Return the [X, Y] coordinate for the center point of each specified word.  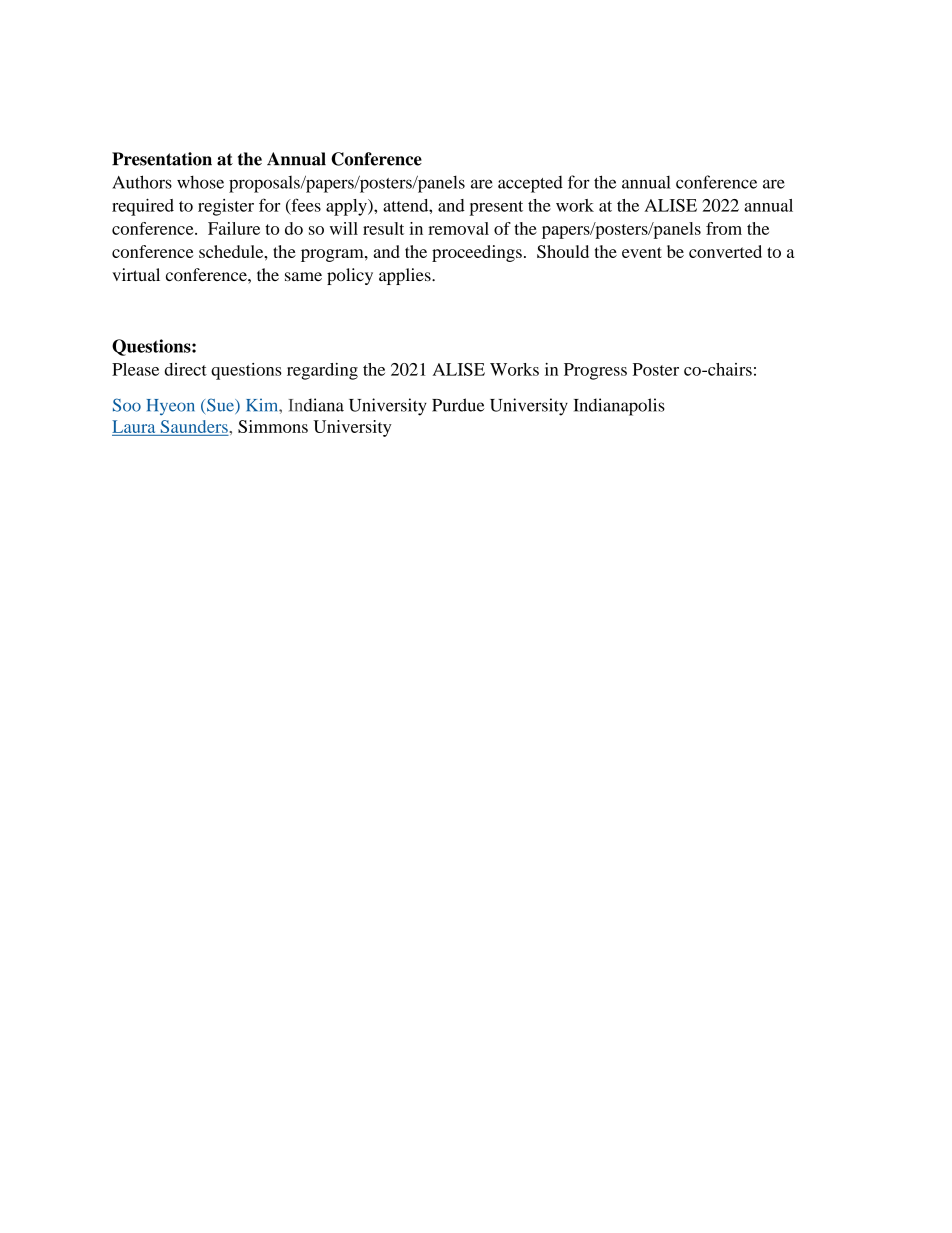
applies [406, 276]
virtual [136, 274]
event [642, 252]
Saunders [195, 426]
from [724, 228]
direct [185, 369]
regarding [322, 371]
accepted [530, 184]
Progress [595, 371]
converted [725, 251]
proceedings [477, 253]
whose [200, 182]
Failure [234, 228]
